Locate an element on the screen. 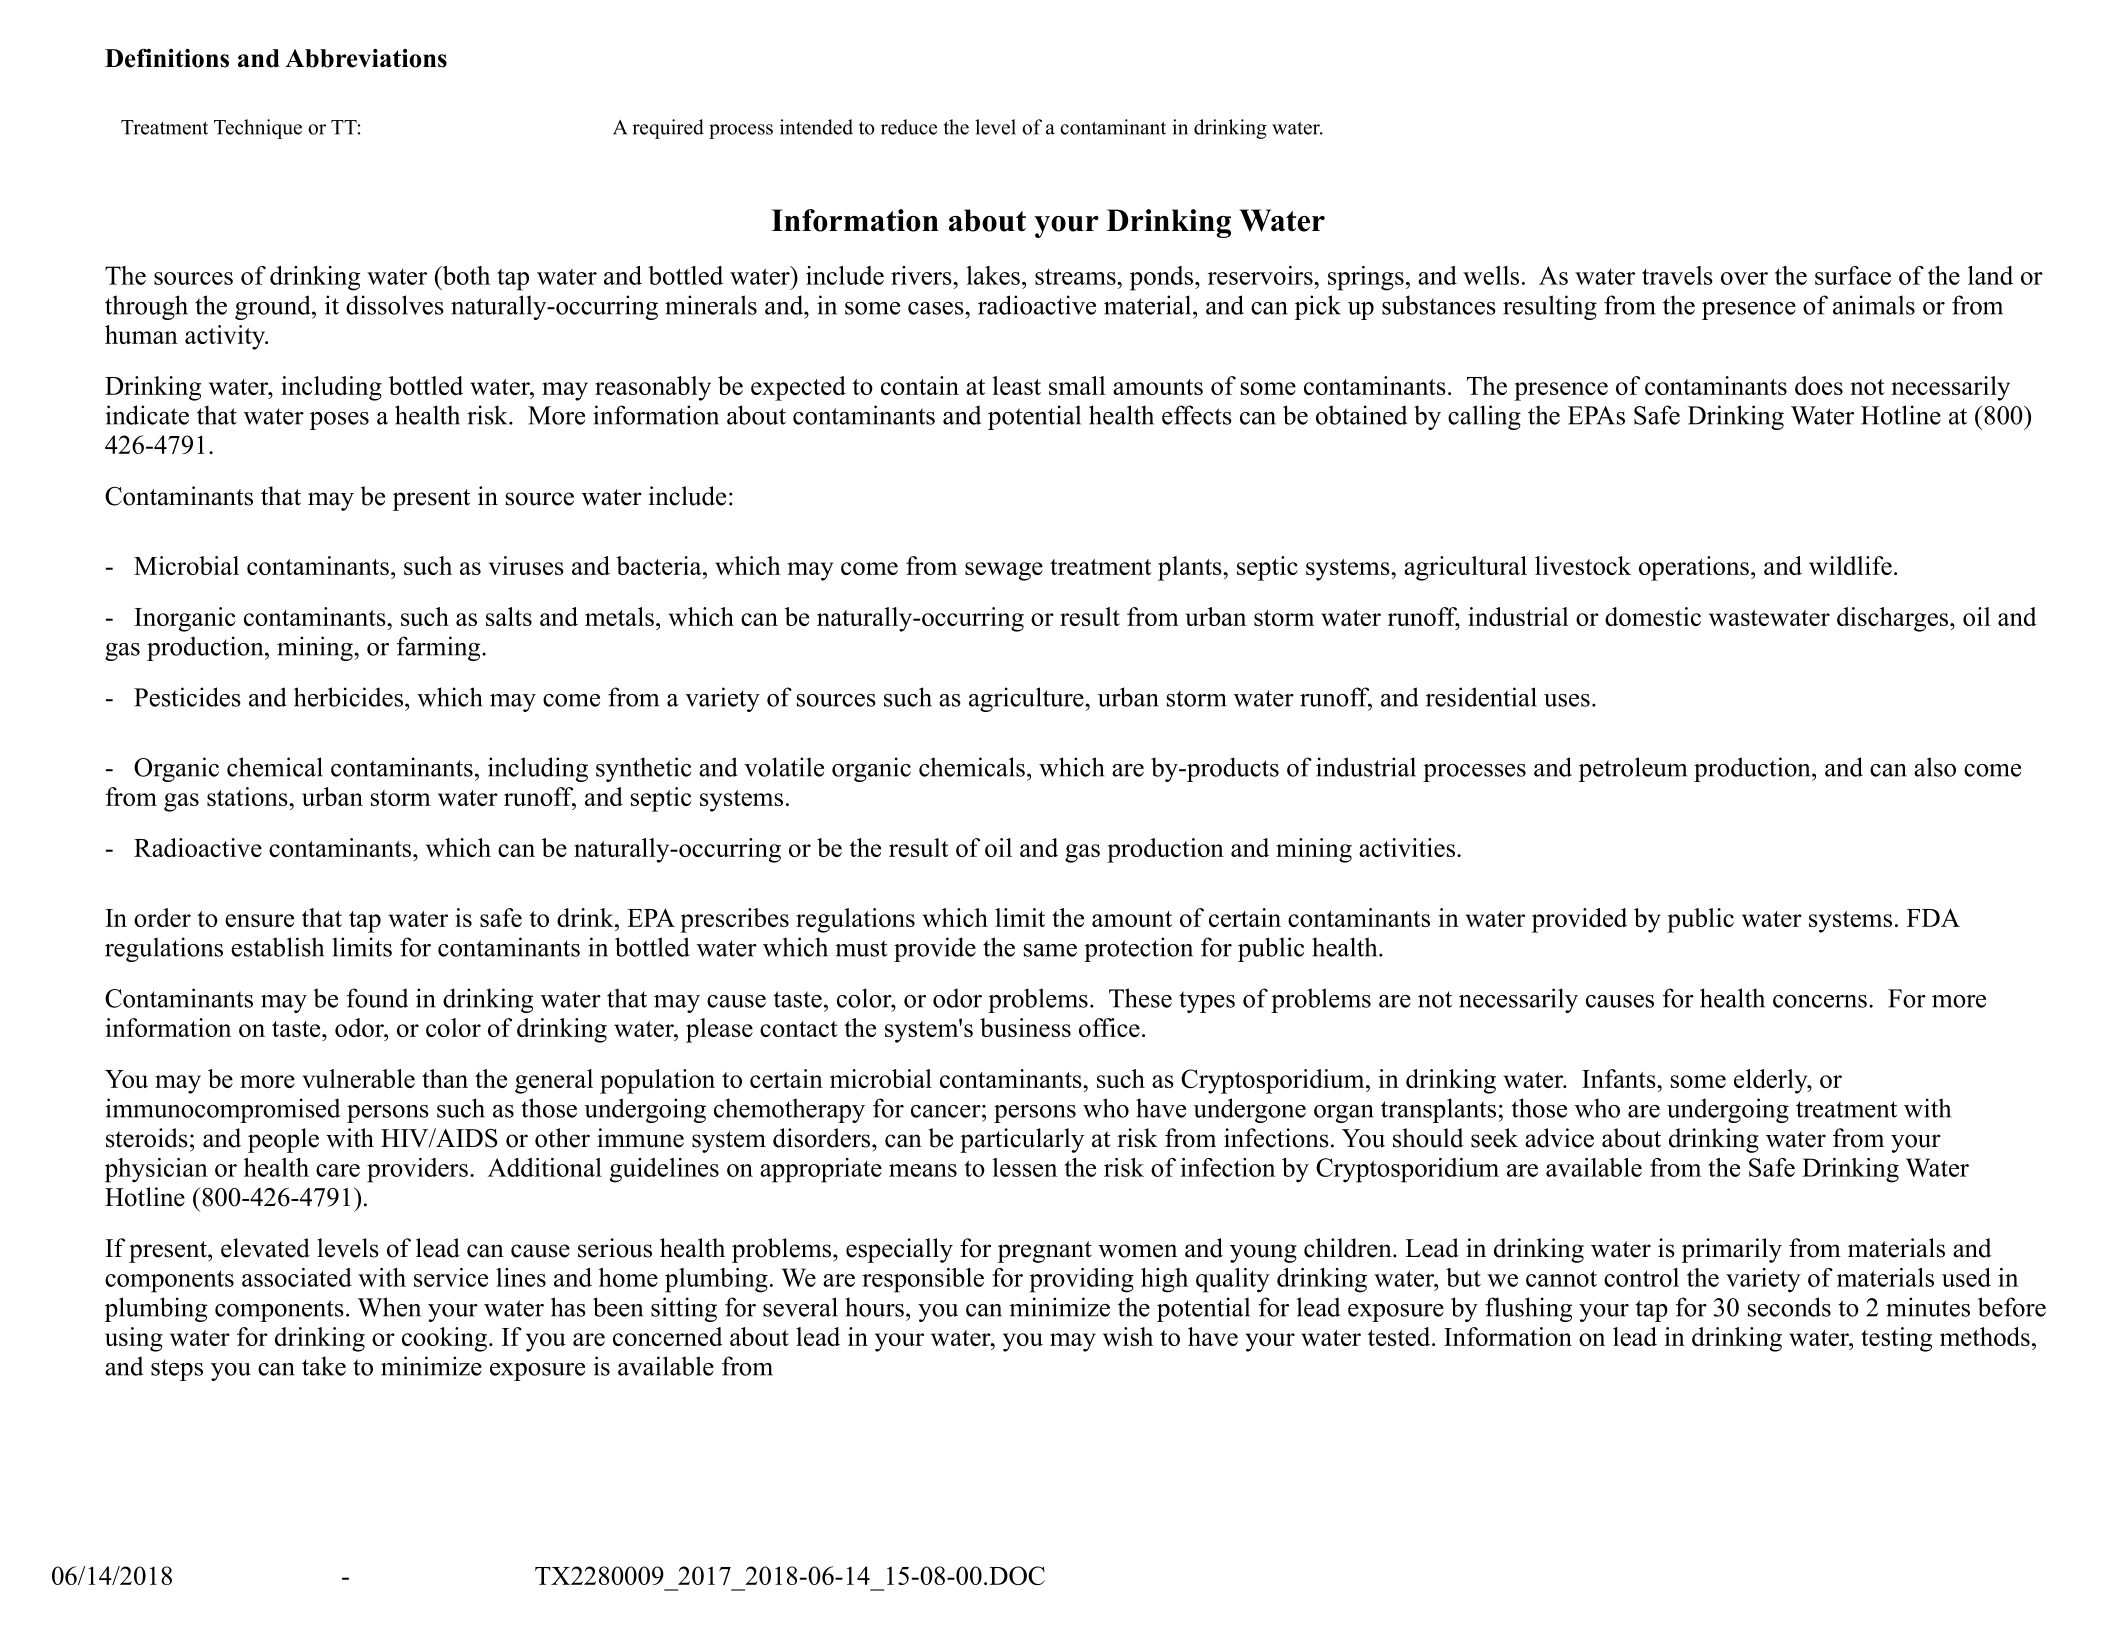  Infants is located at coordinates (1620, 1078).
